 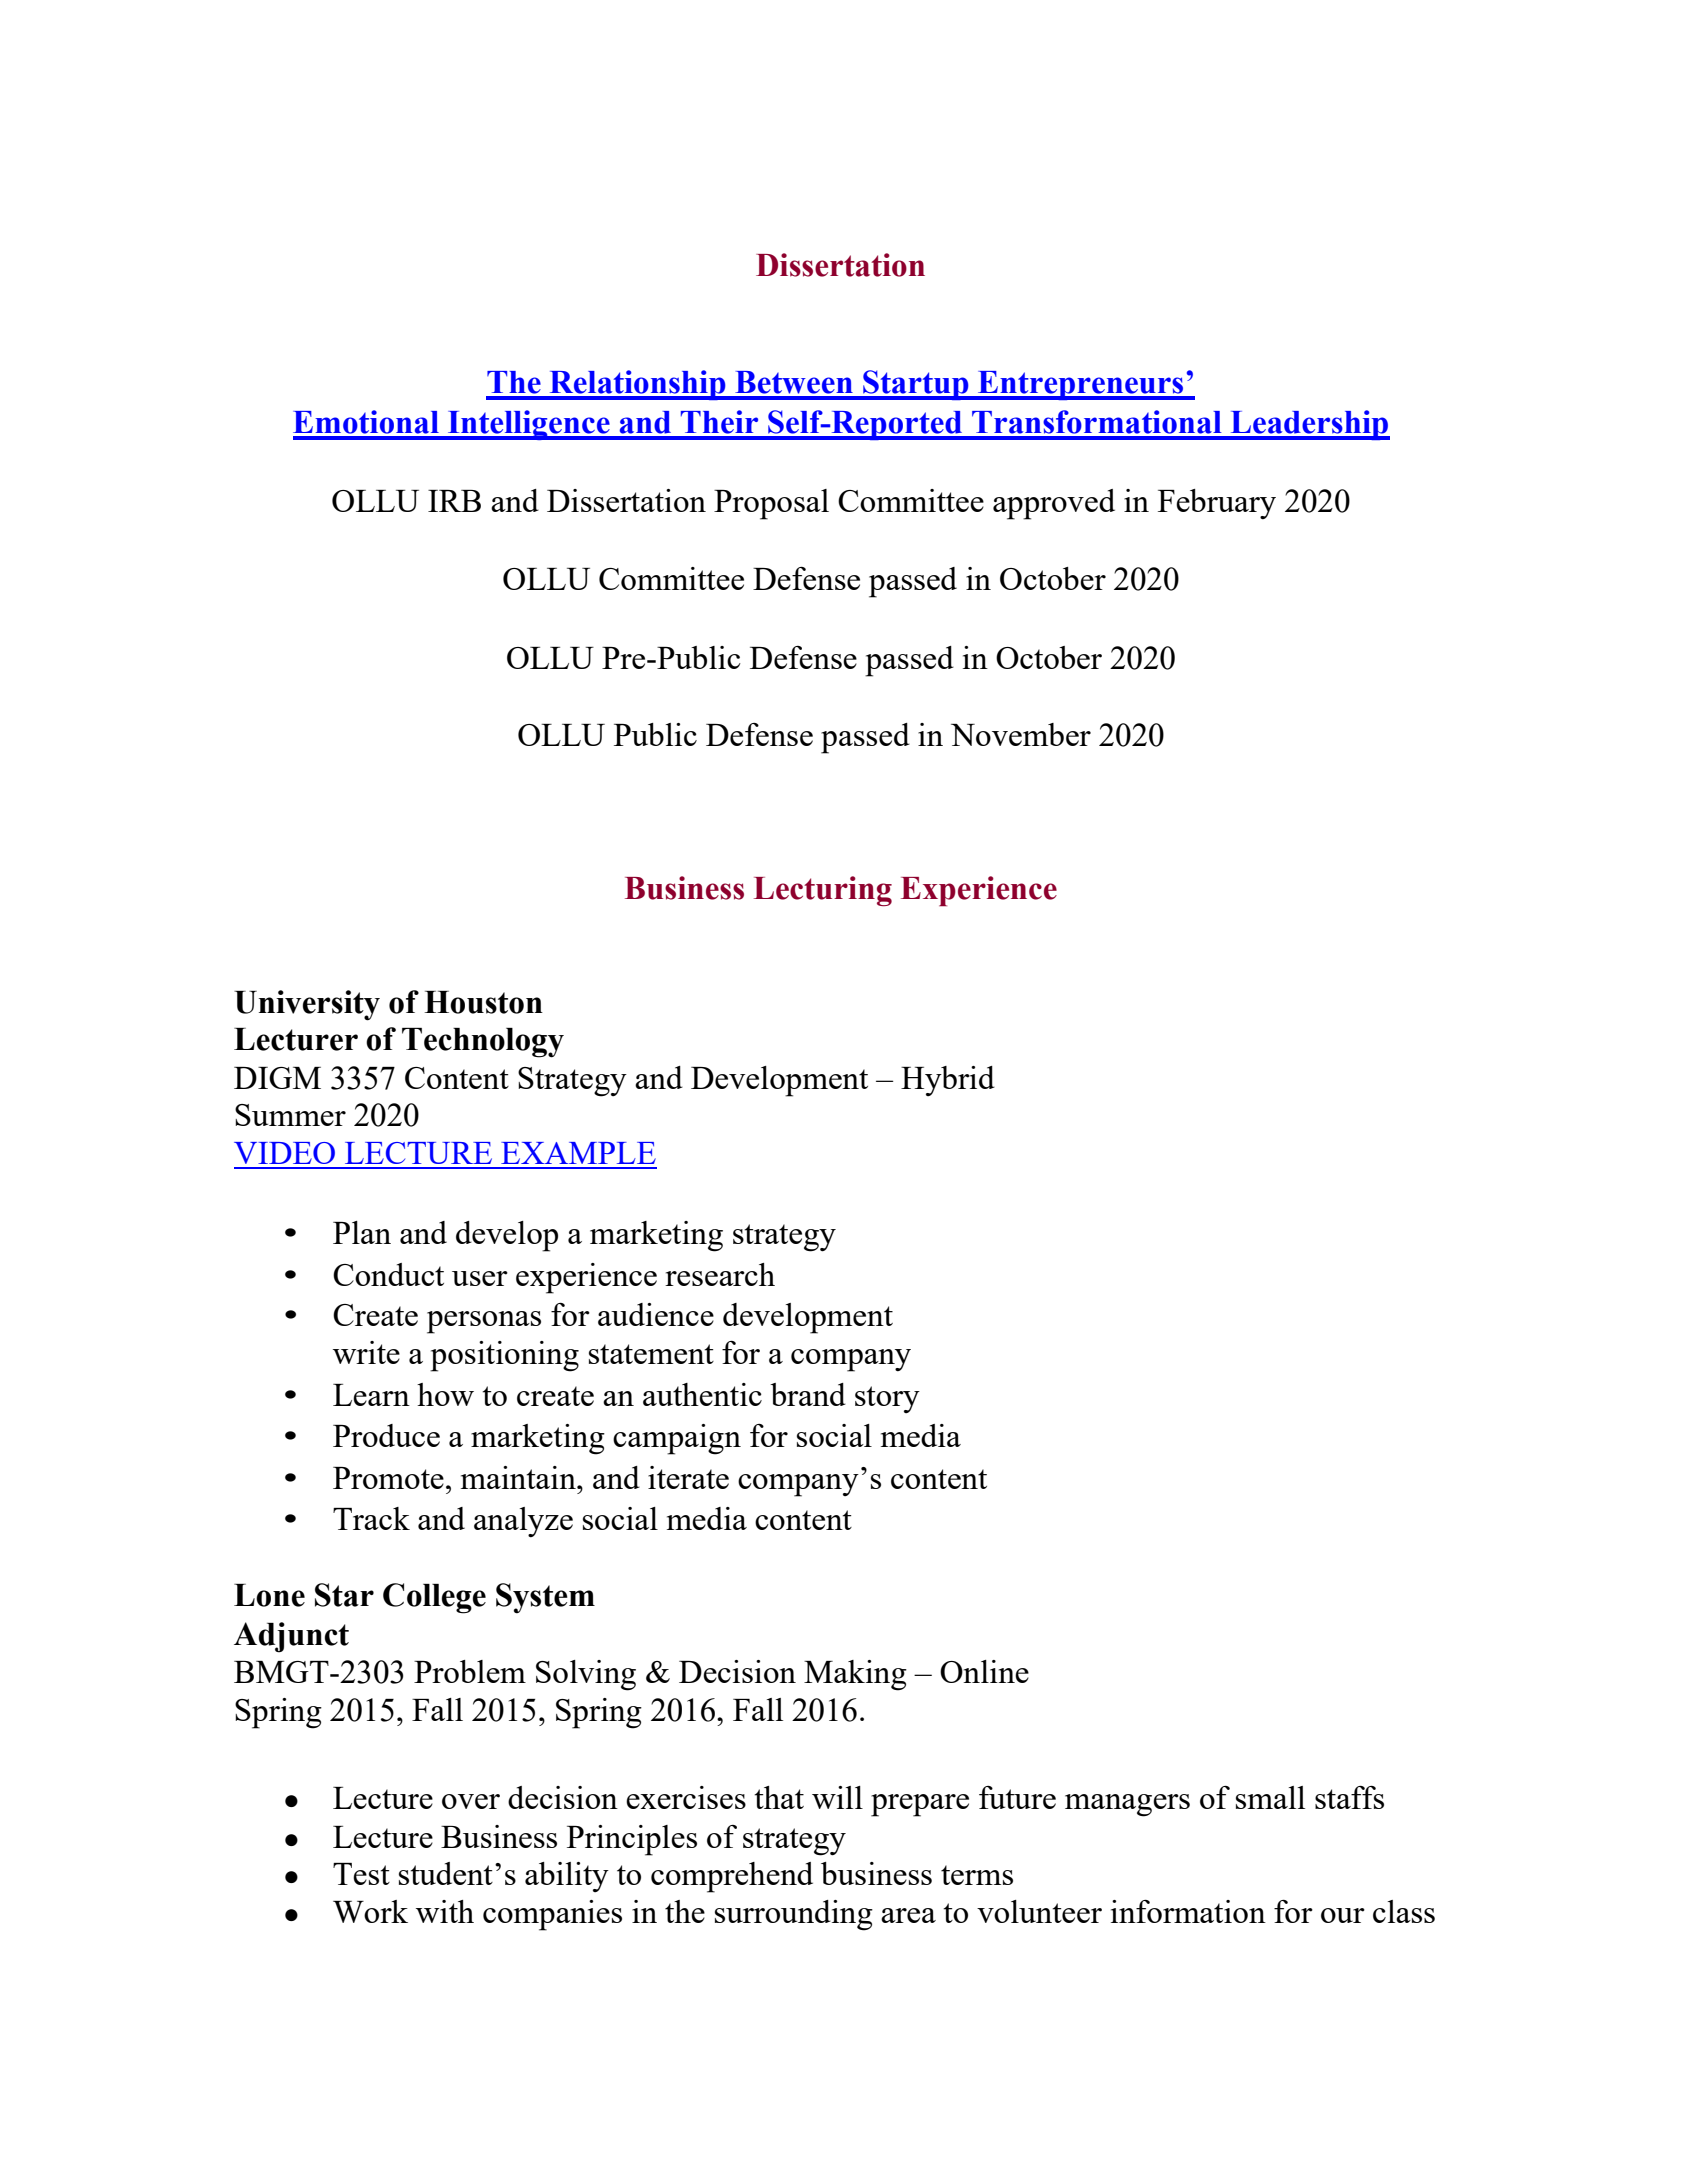 I want to click on Lecturing, so click(x=823, y=891).
